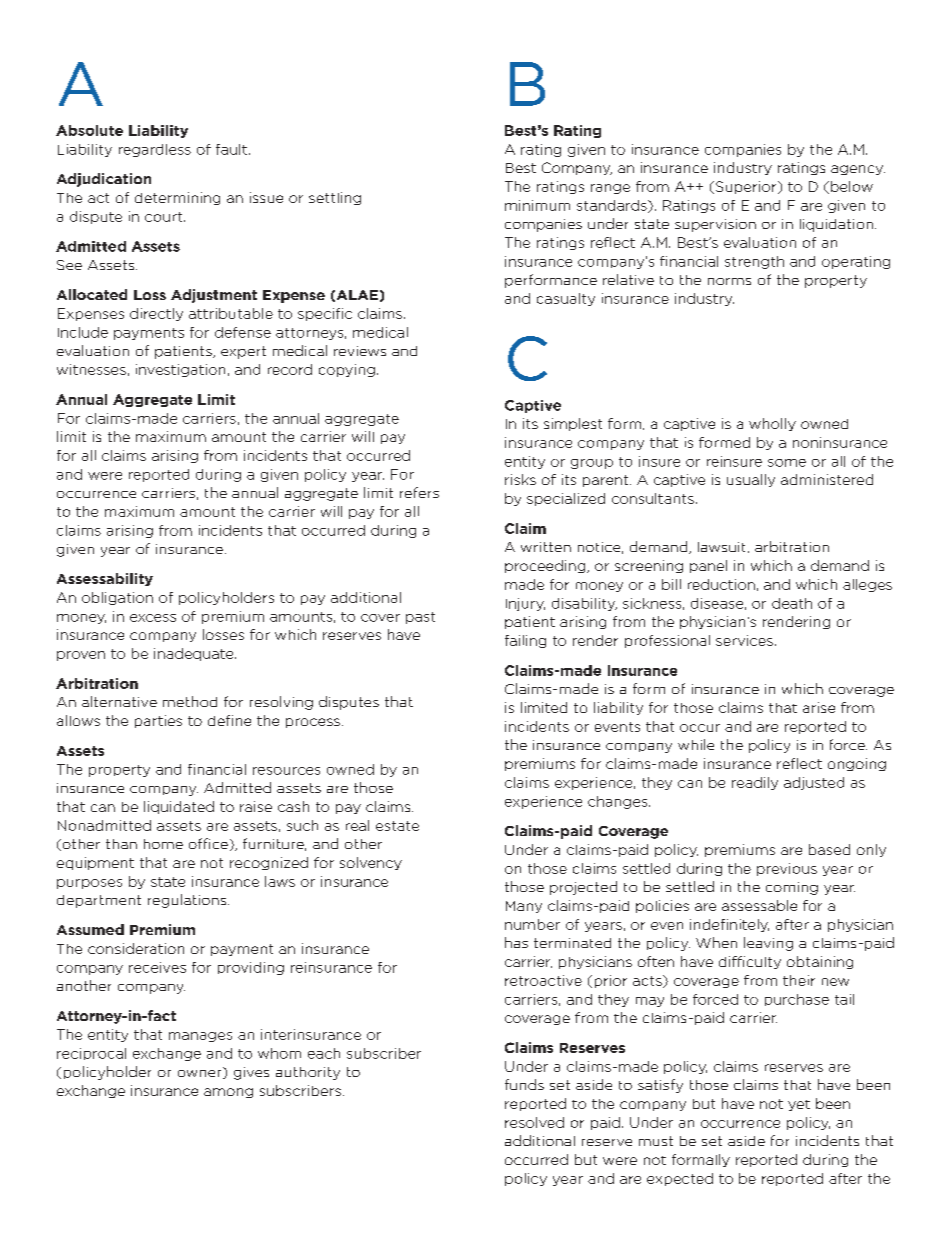  What do you see at coordinates (117, 598) in the image?
I see `obligation` at bounding box center [117, 598].
